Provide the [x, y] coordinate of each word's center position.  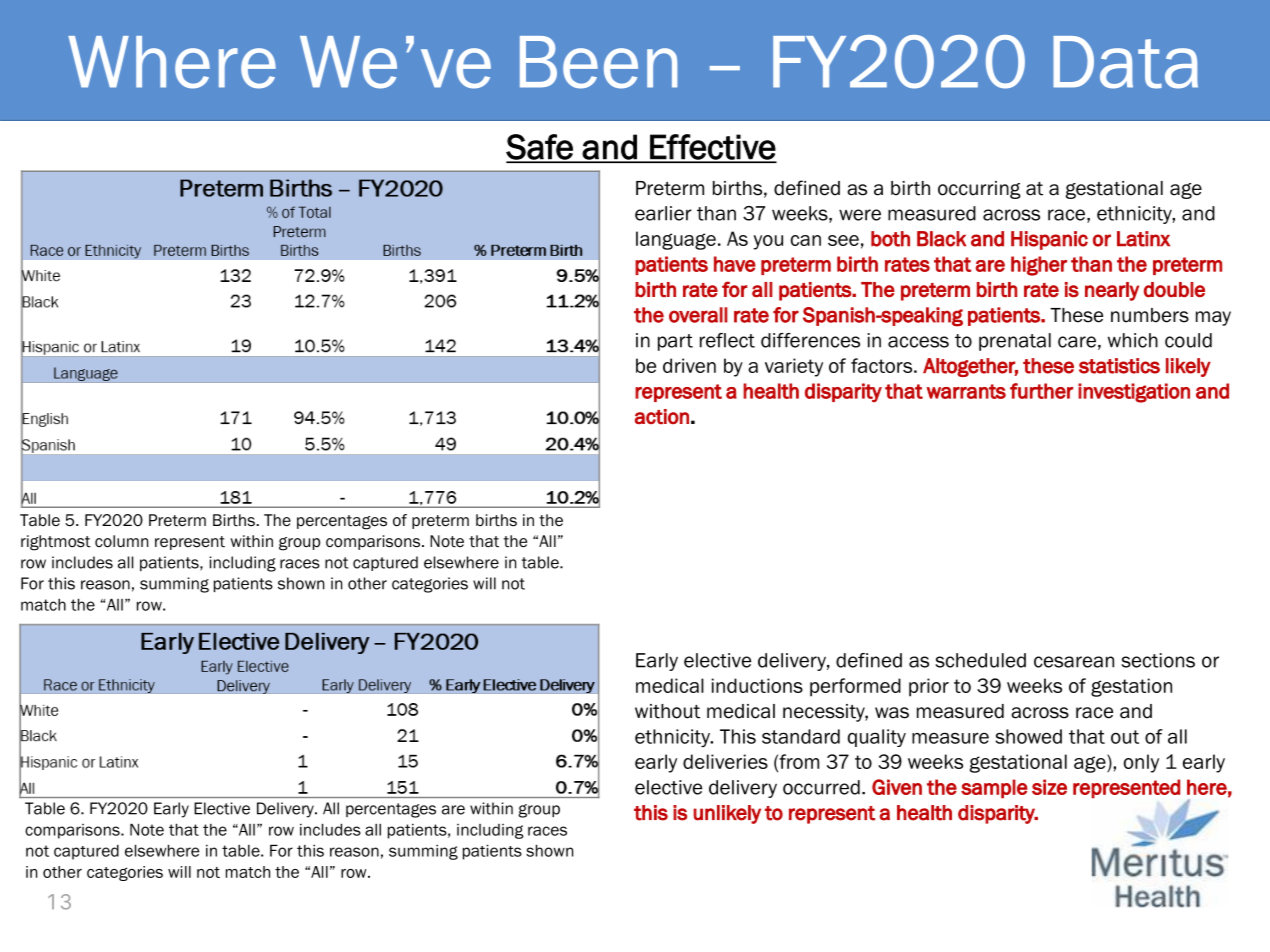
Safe [540, 148]
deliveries [725, 761]
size [1049, 787]
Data [1125, 62]
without [667, 711]
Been [598, 62]
